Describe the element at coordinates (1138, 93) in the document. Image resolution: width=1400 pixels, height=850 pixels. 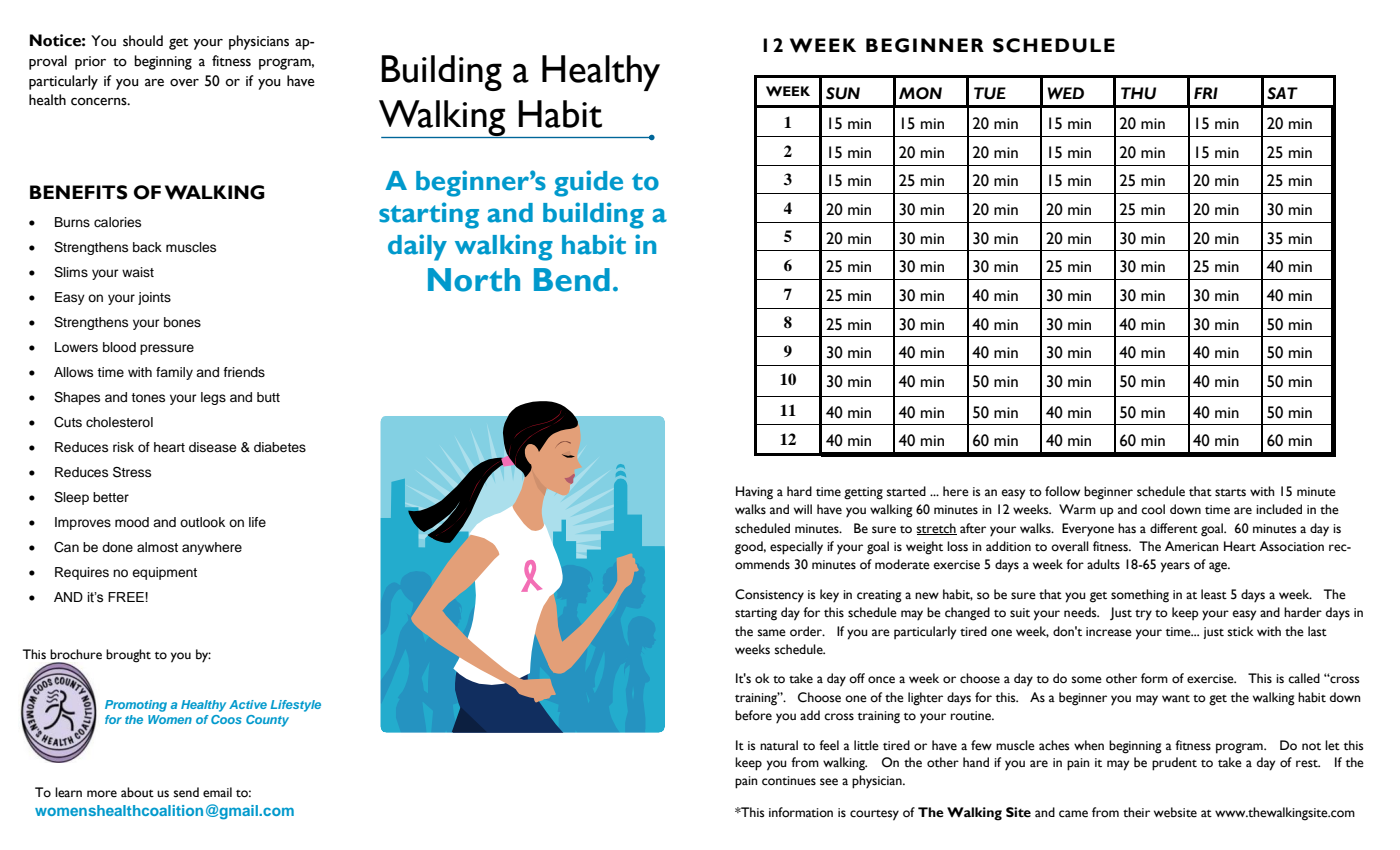
I see `THU` at that location.
